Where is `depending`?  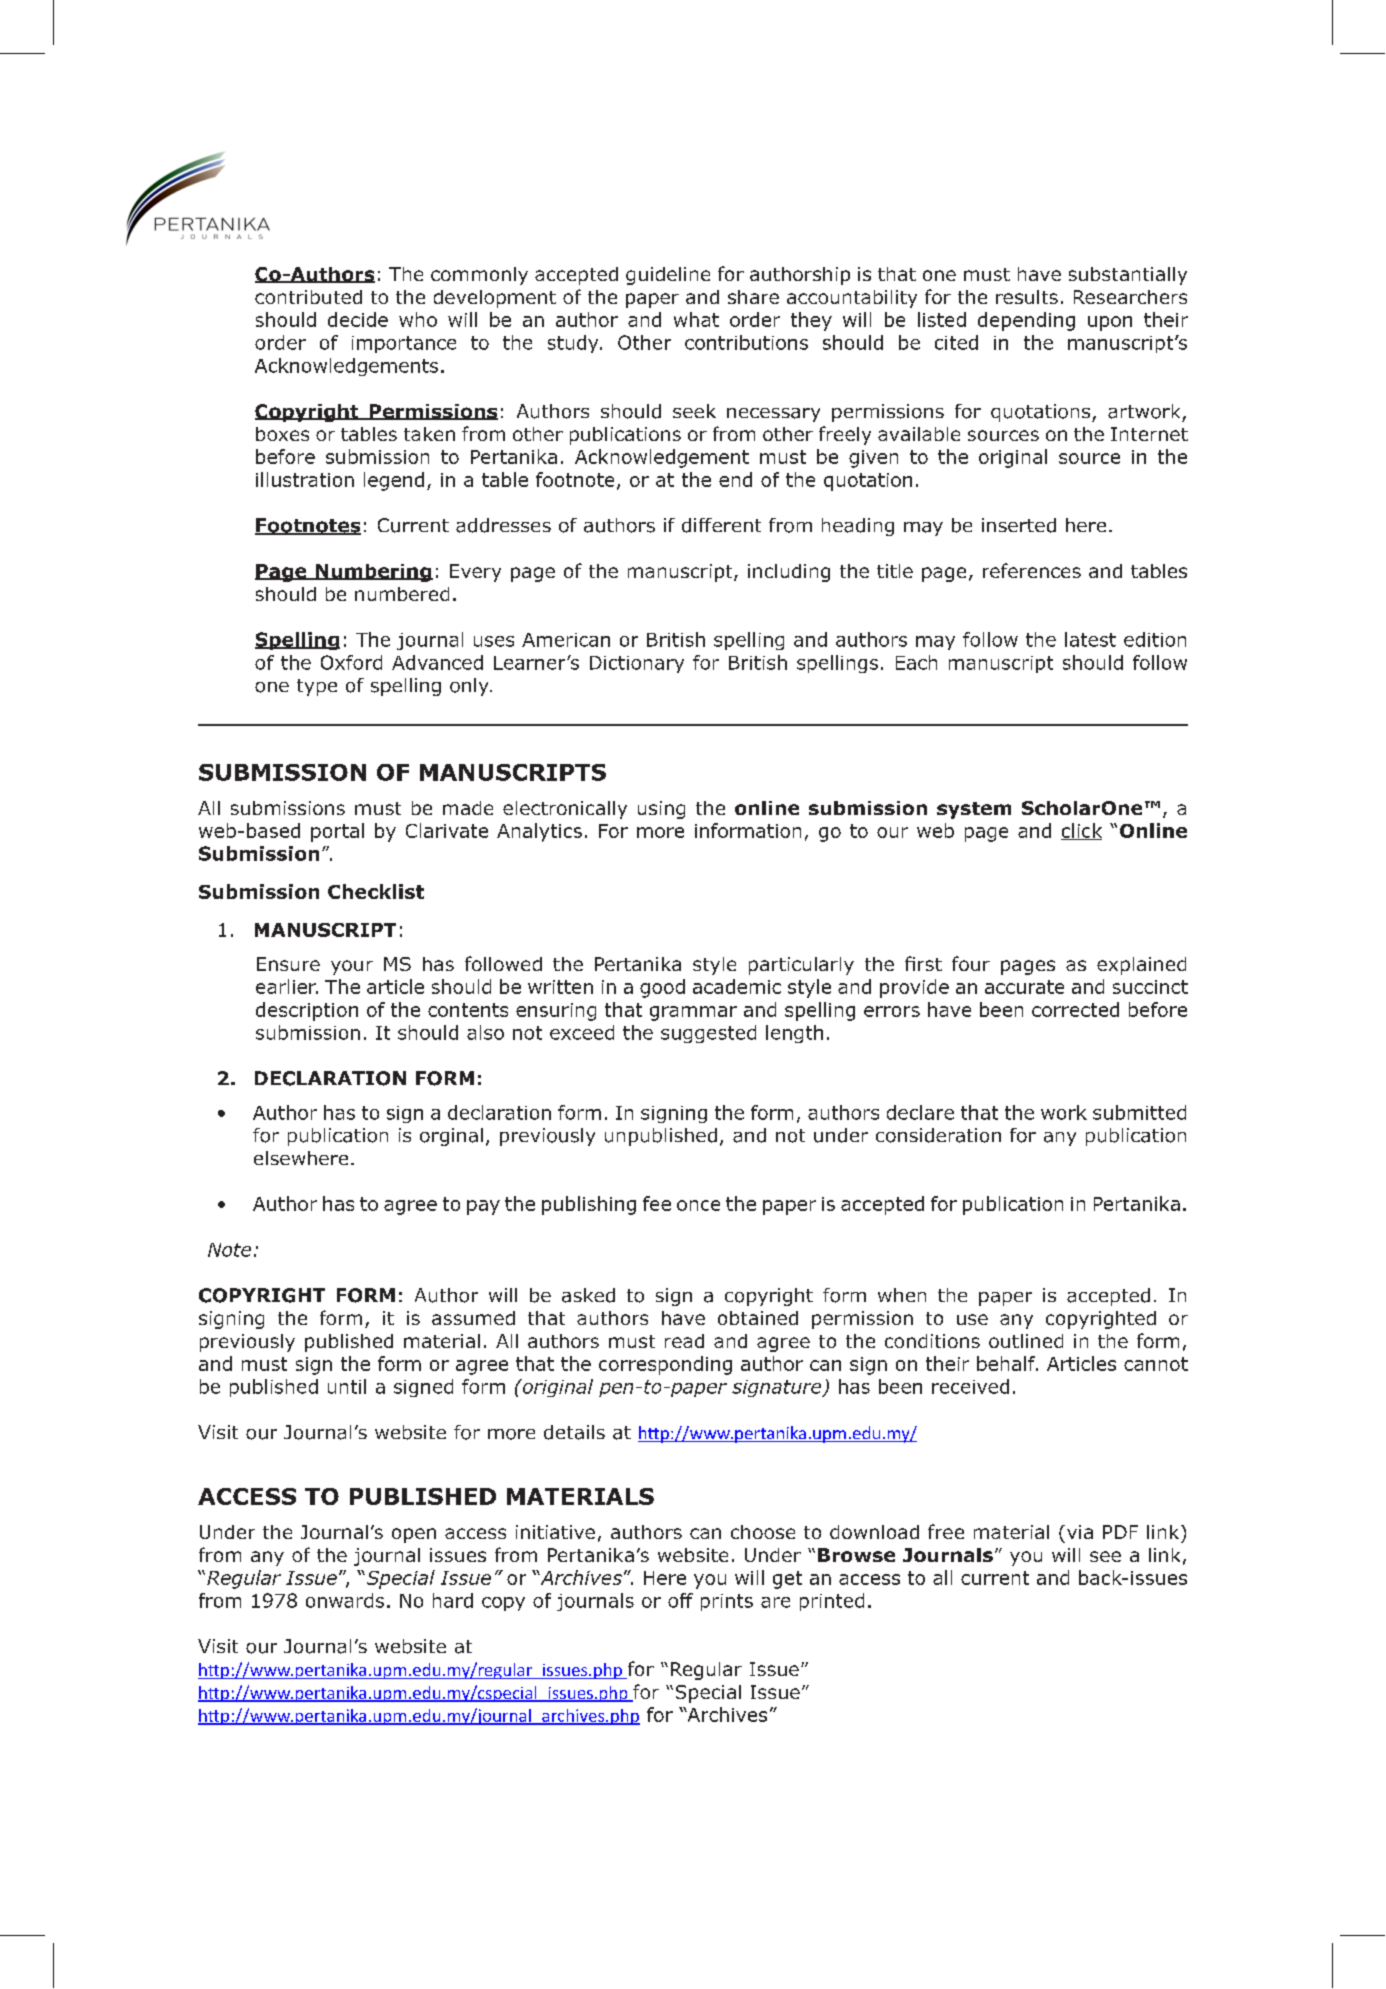 depending is located at coordinates (1026, 321).
